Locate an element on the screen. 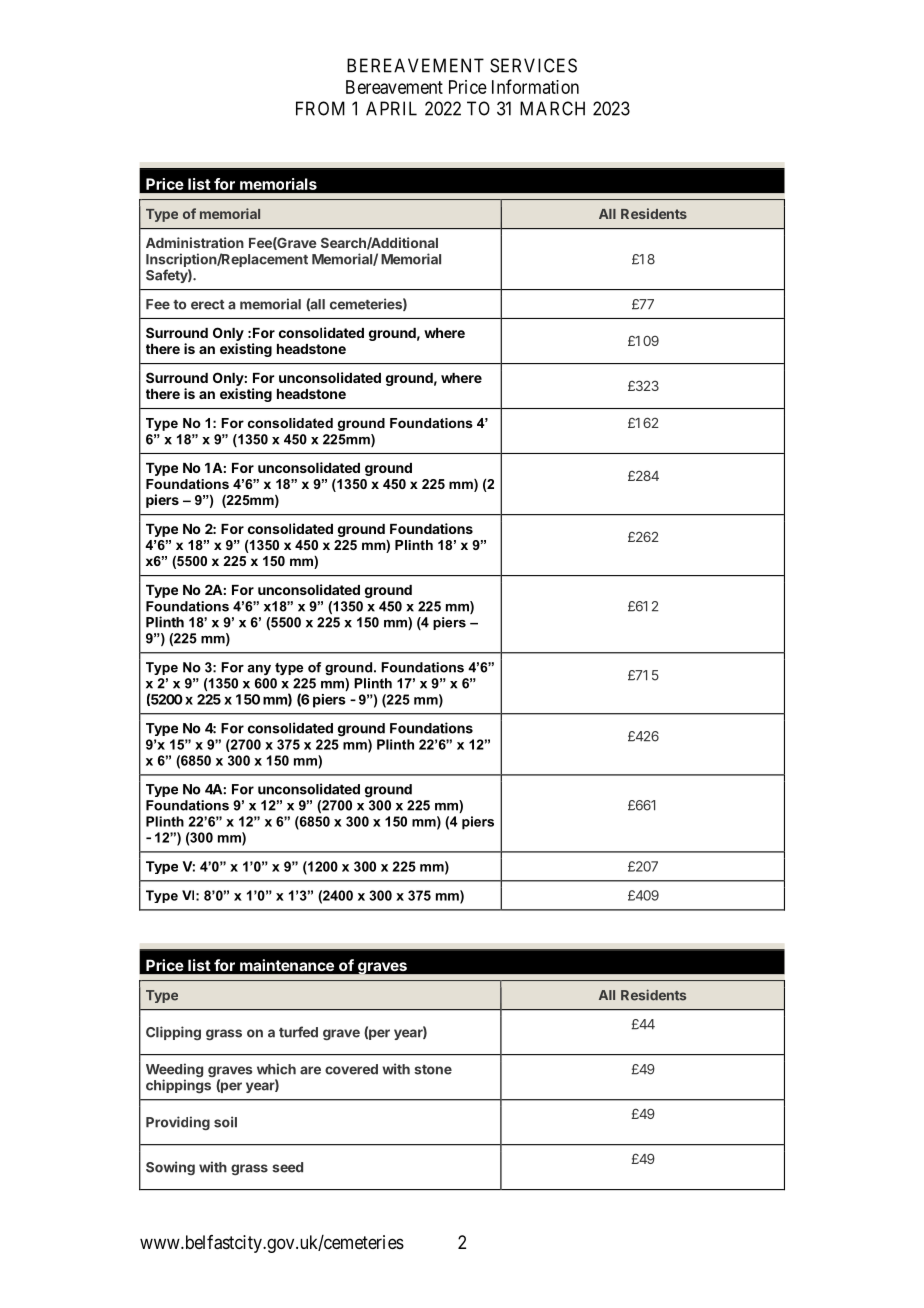 The width and height of the screenshot is (924, 1308). Information is located at coordinates (535, 86).
